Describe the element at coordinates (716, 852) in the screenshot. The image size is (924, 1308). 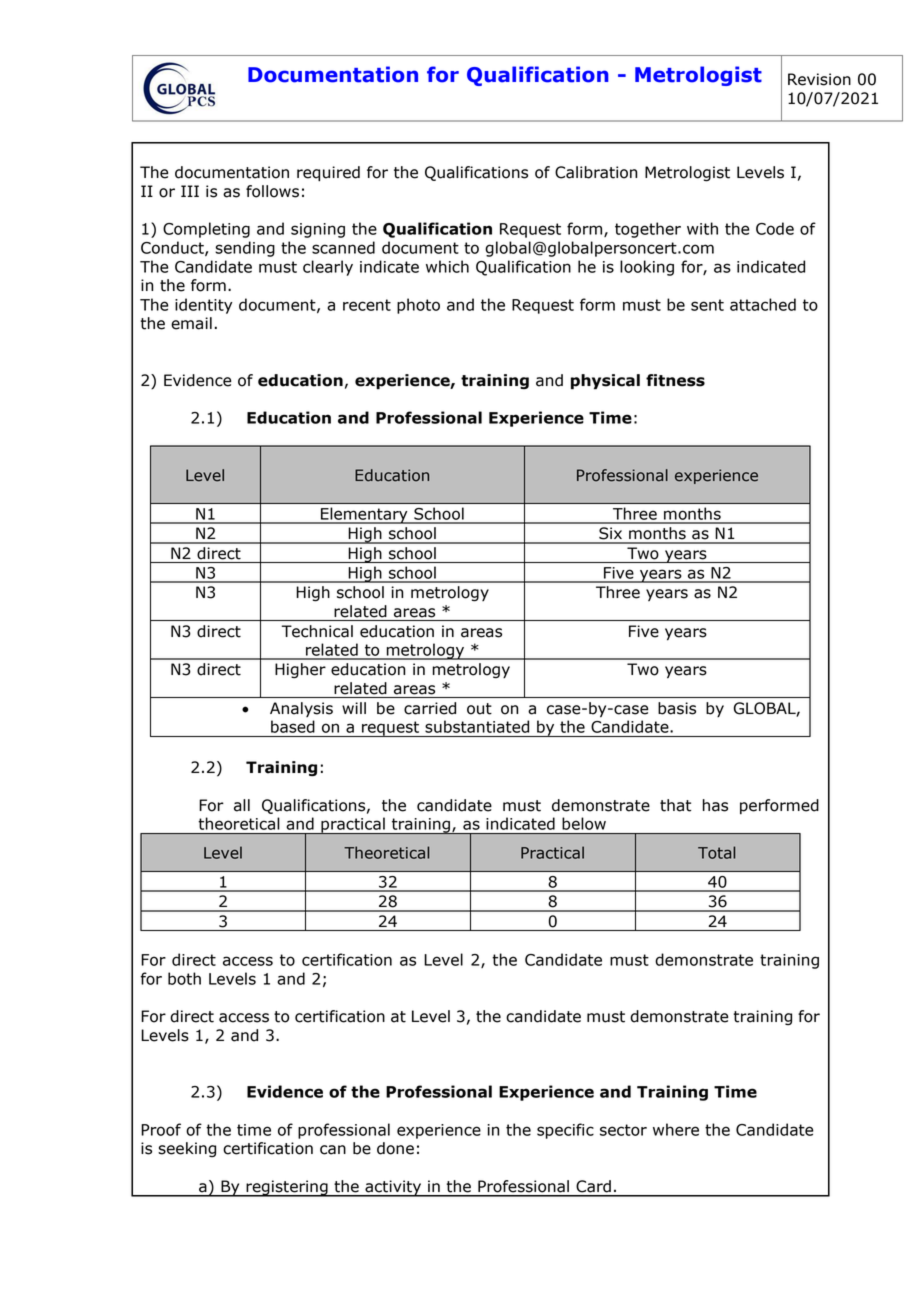
I see `Total` at that location.
